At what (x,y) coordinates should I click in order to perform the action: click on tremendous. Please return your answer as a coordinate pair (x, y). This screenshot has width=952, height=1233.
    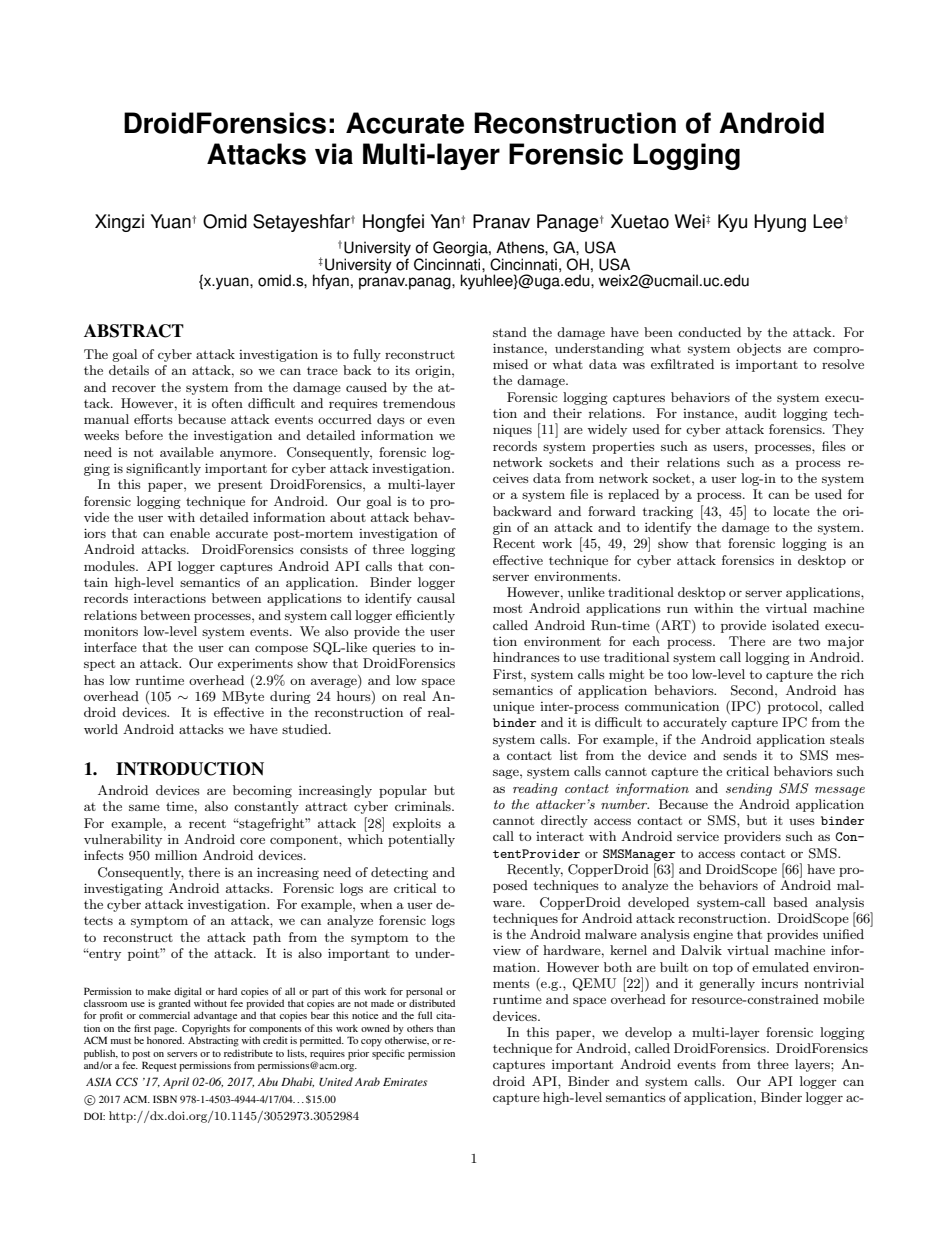
    Looking at the image, I should click on (419, 403).
